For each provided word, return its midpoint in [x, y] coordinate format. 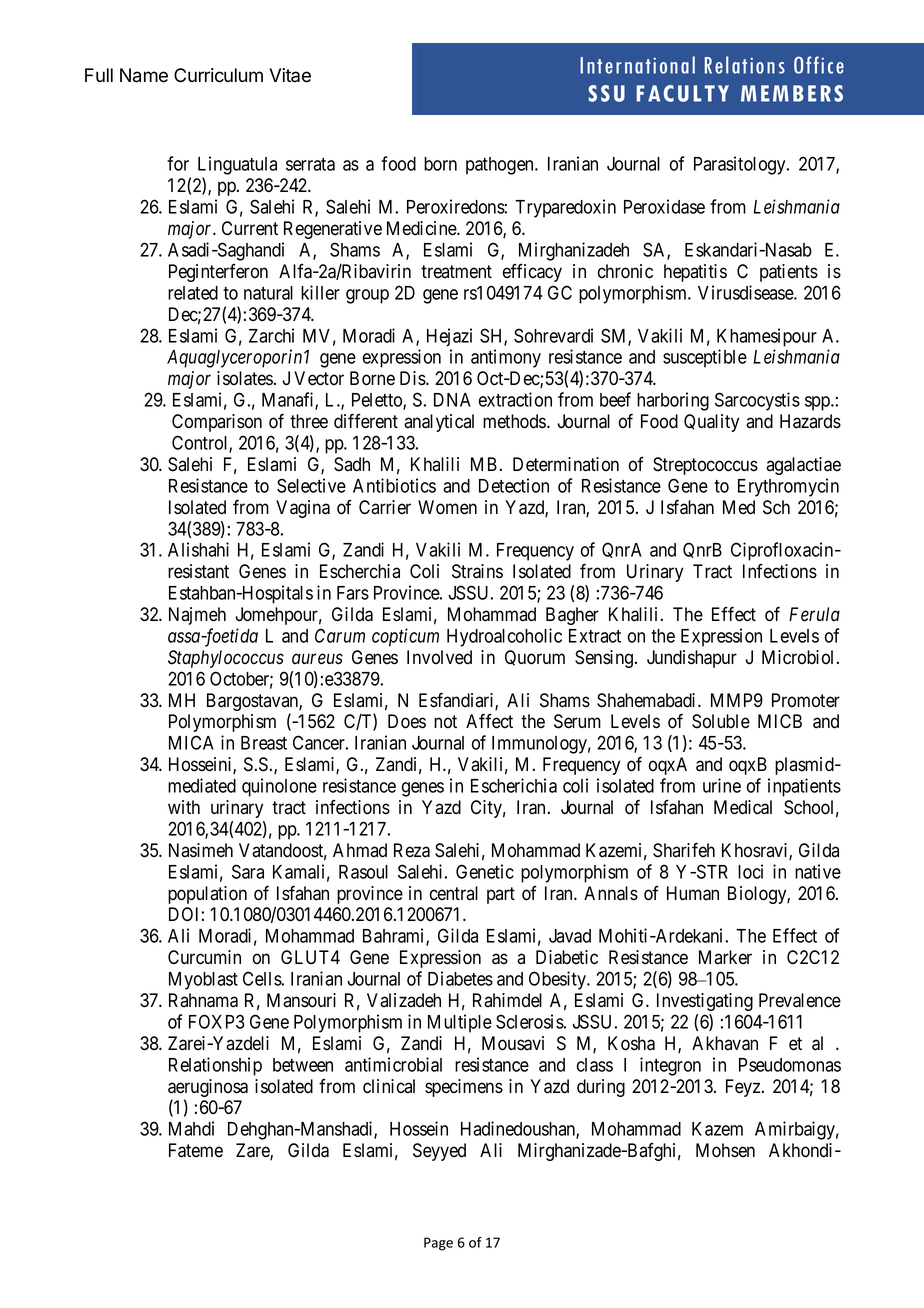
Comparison [217, 423]
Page [438, 1244]
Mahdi [191, 1128]
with [184, 807]
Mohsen [725, 1150]
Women [447, 507]
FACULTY [682, 93]
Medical [743, 807]
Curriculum [218, 75]
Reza [412, 850]
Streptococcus [705, 466]
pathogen [501, 166]
